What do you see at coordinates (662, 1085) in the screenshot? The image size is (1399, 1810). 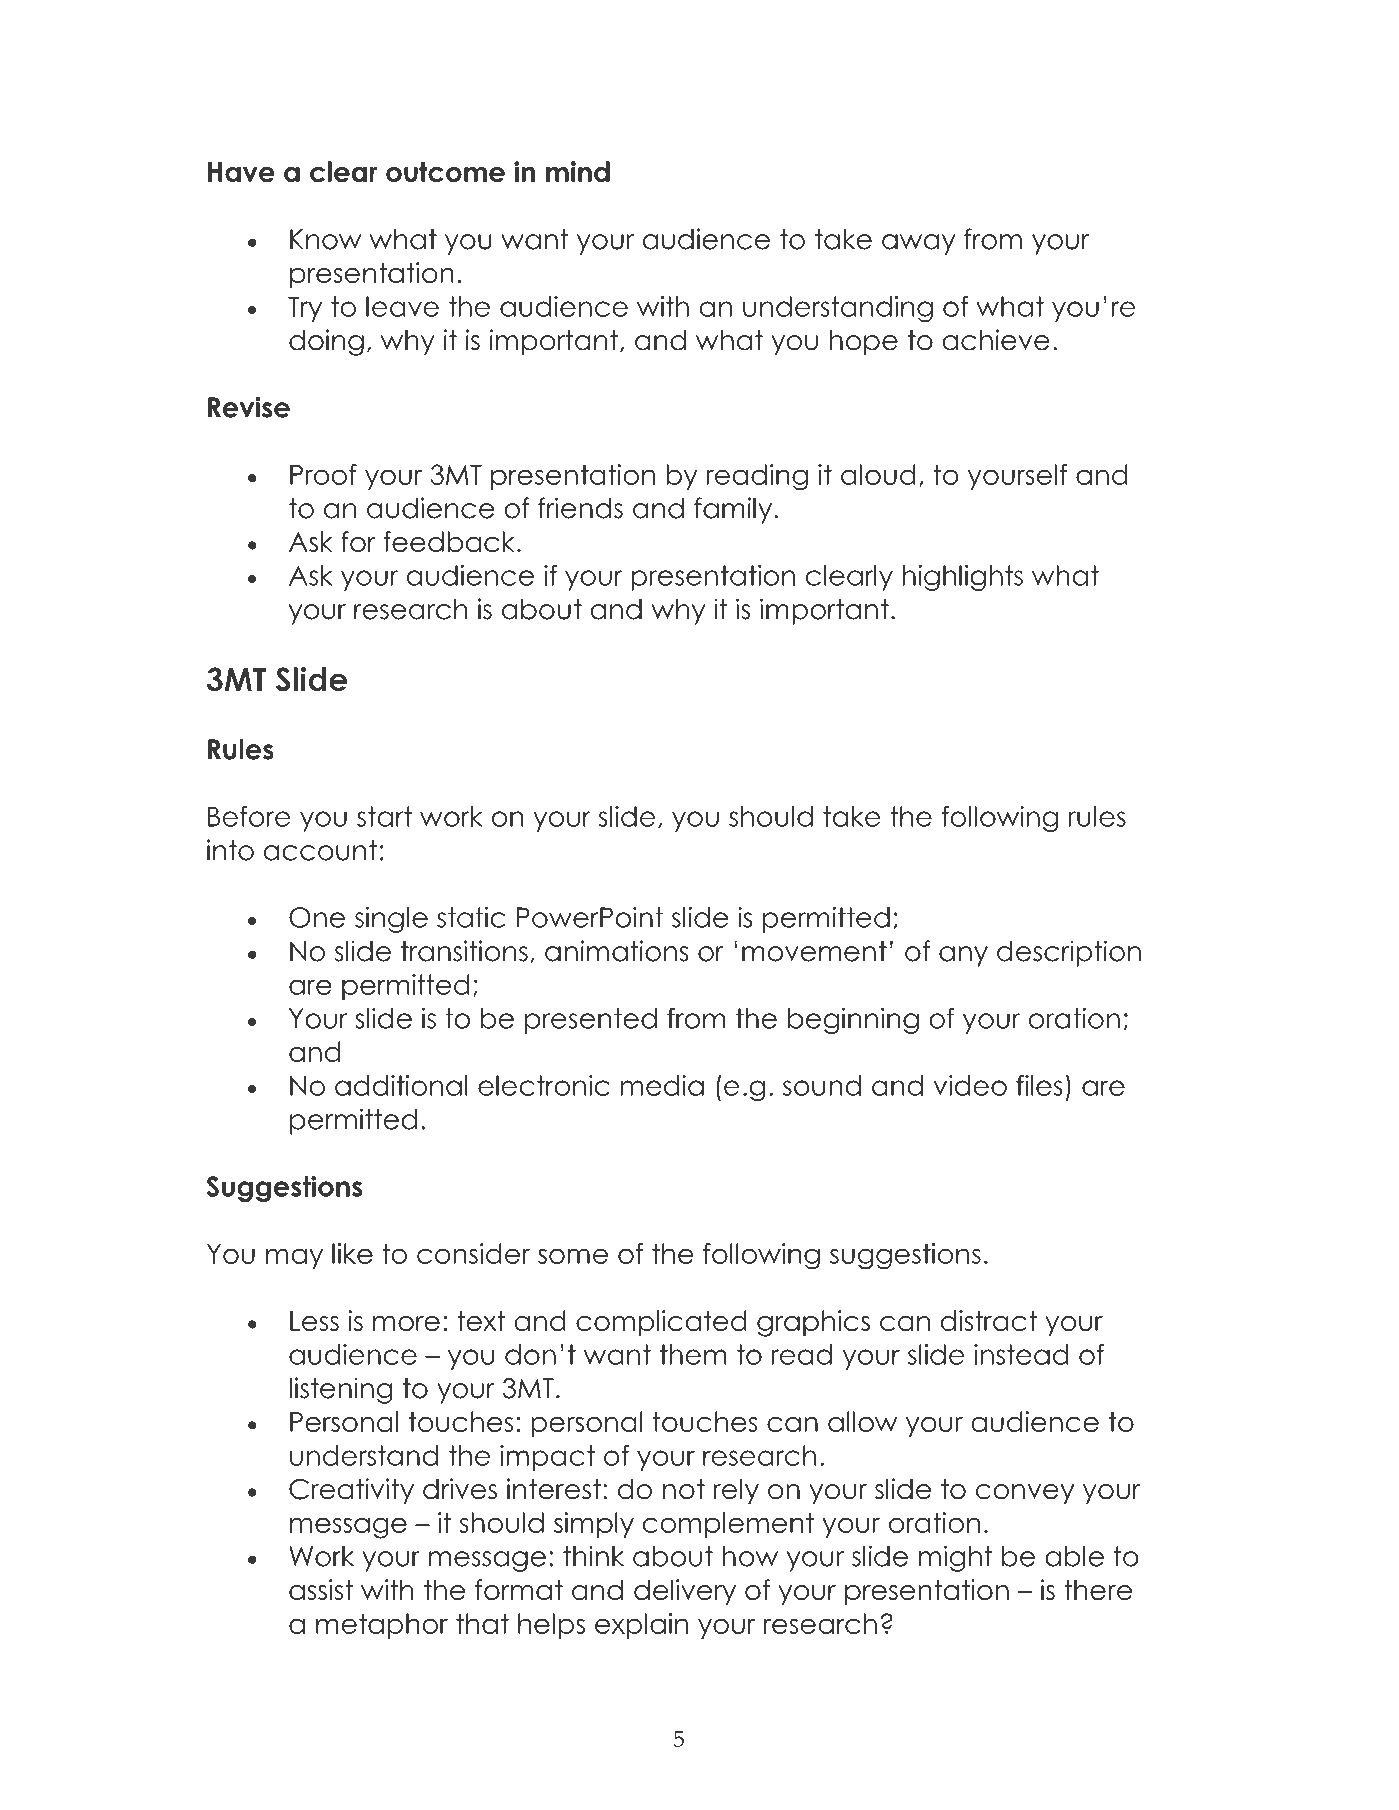 I see `media` at bounding box center [662, 1085].
